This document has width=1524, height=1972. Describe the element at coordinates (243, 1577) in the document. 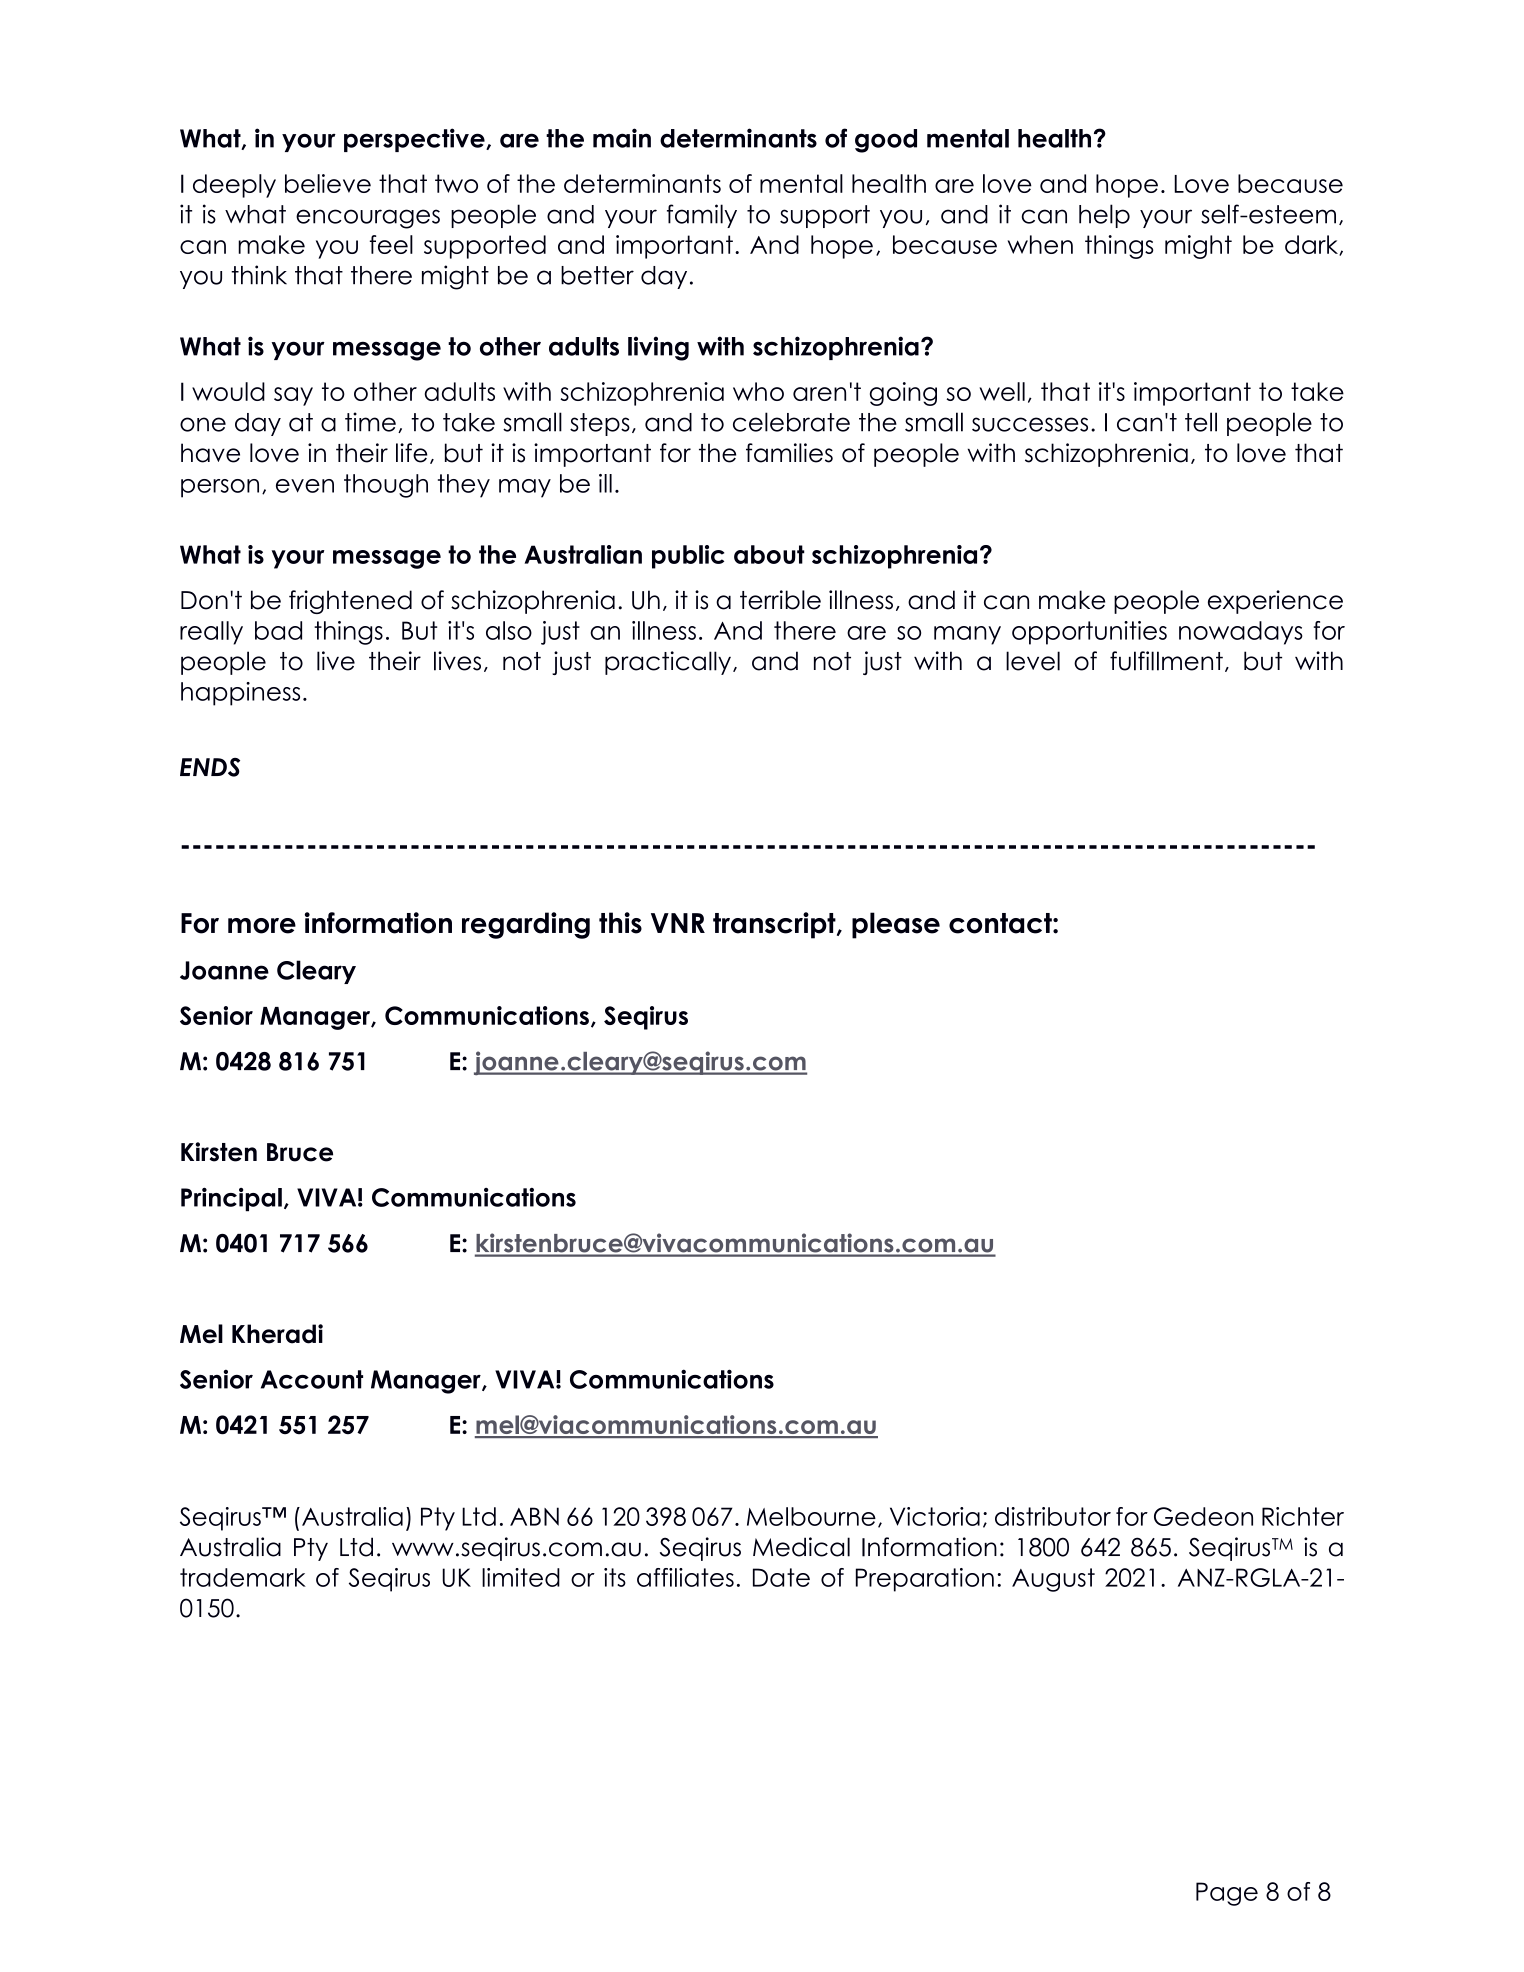

I see `trademark` at that location.
